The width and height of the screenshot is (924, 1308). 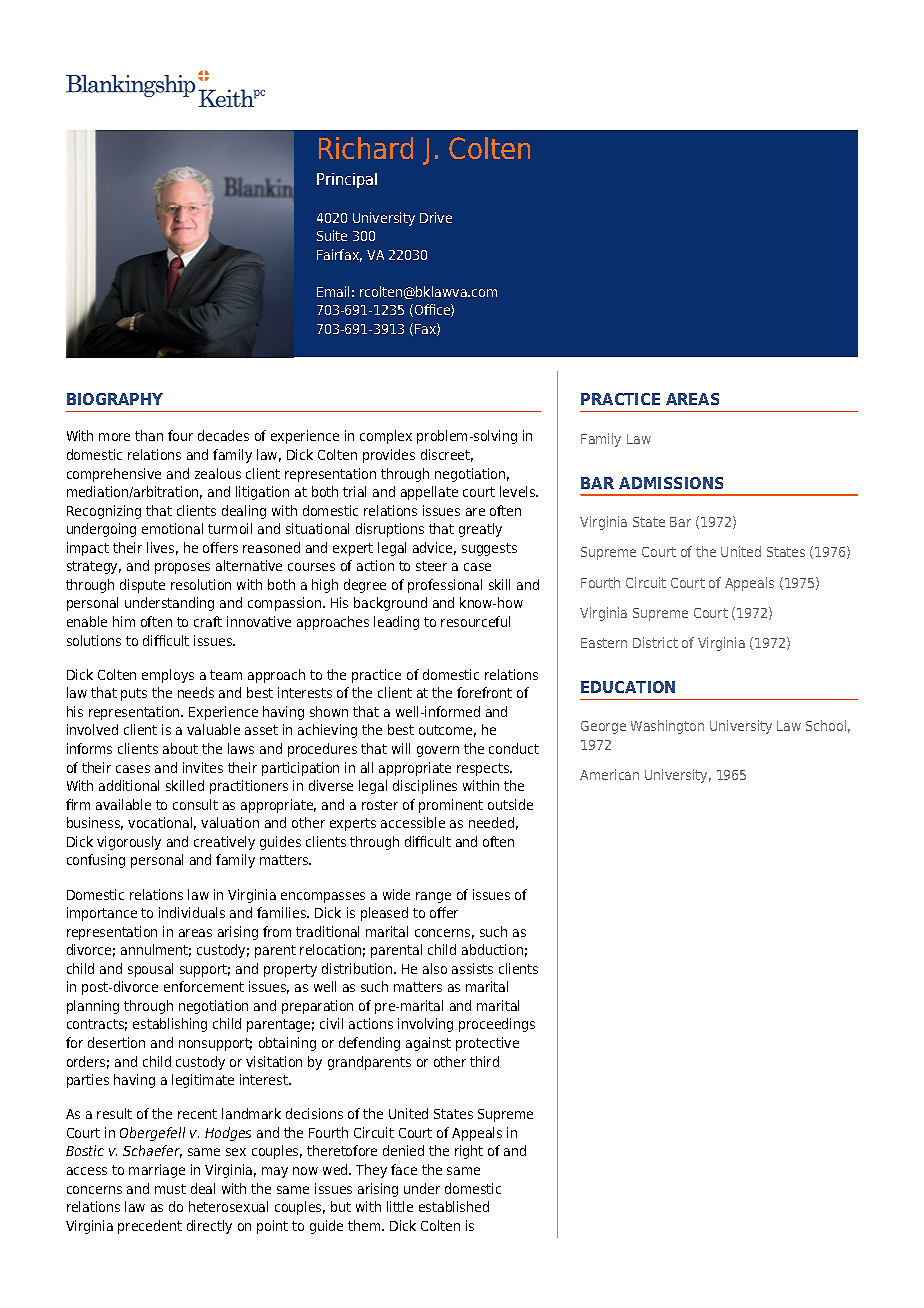 What do you see at coordinates (628, 687) in the screenshot?
I see `EDUCATION` at bounding box center [628, 687].
